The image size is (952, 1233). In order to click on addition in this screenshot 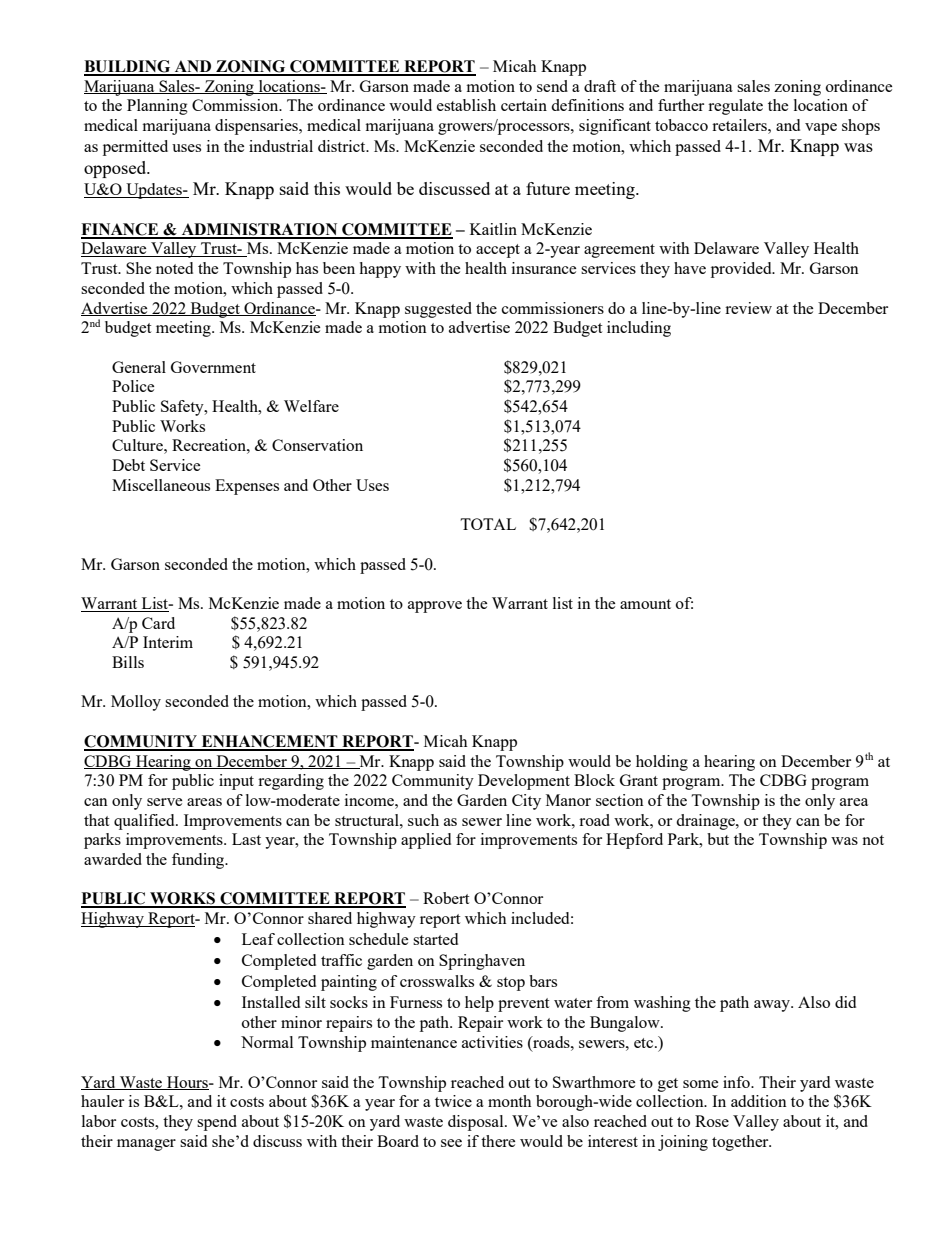, I will do `click(759, 1101)`.
